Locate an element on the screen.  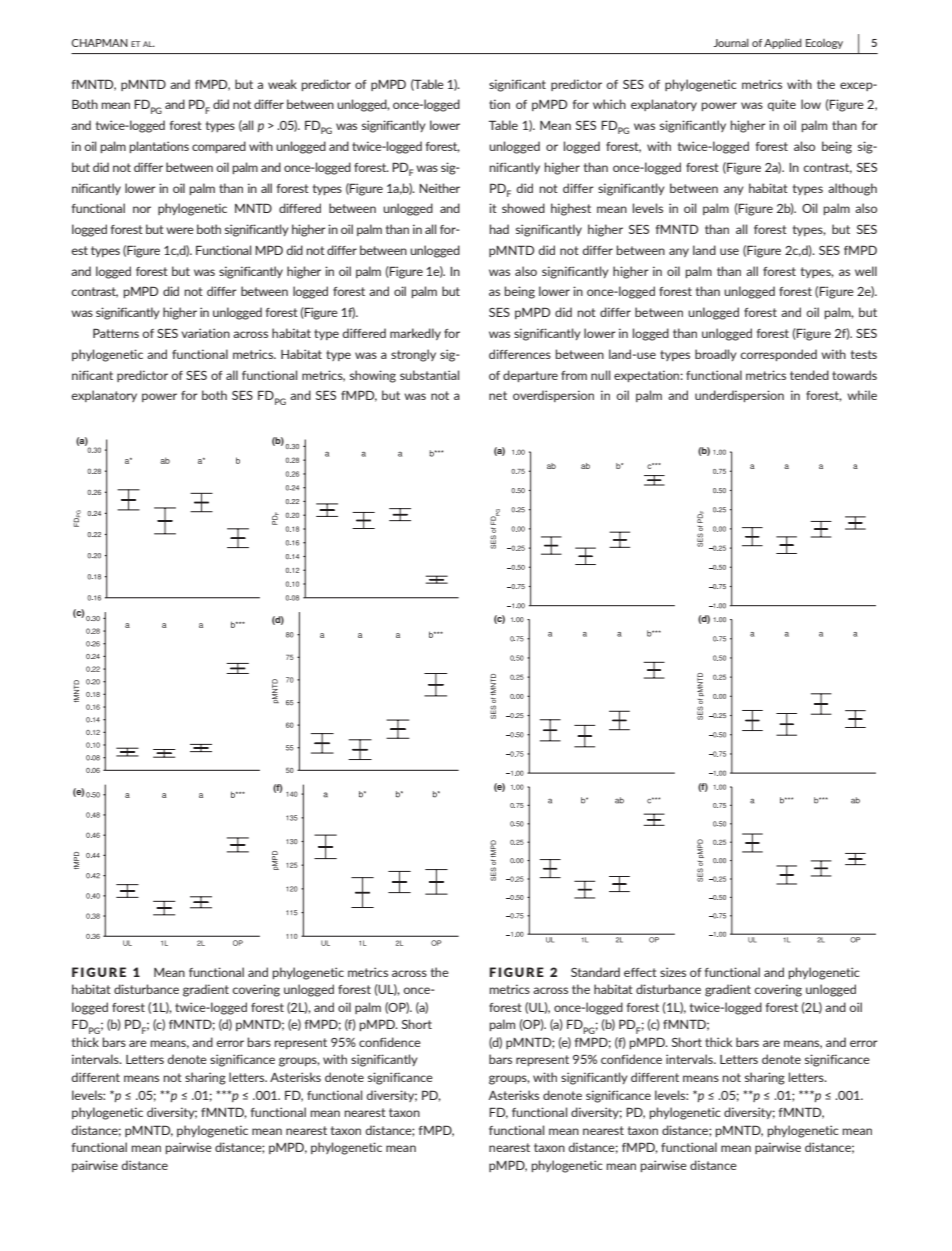
effect is located at coordinates (640, 972).
